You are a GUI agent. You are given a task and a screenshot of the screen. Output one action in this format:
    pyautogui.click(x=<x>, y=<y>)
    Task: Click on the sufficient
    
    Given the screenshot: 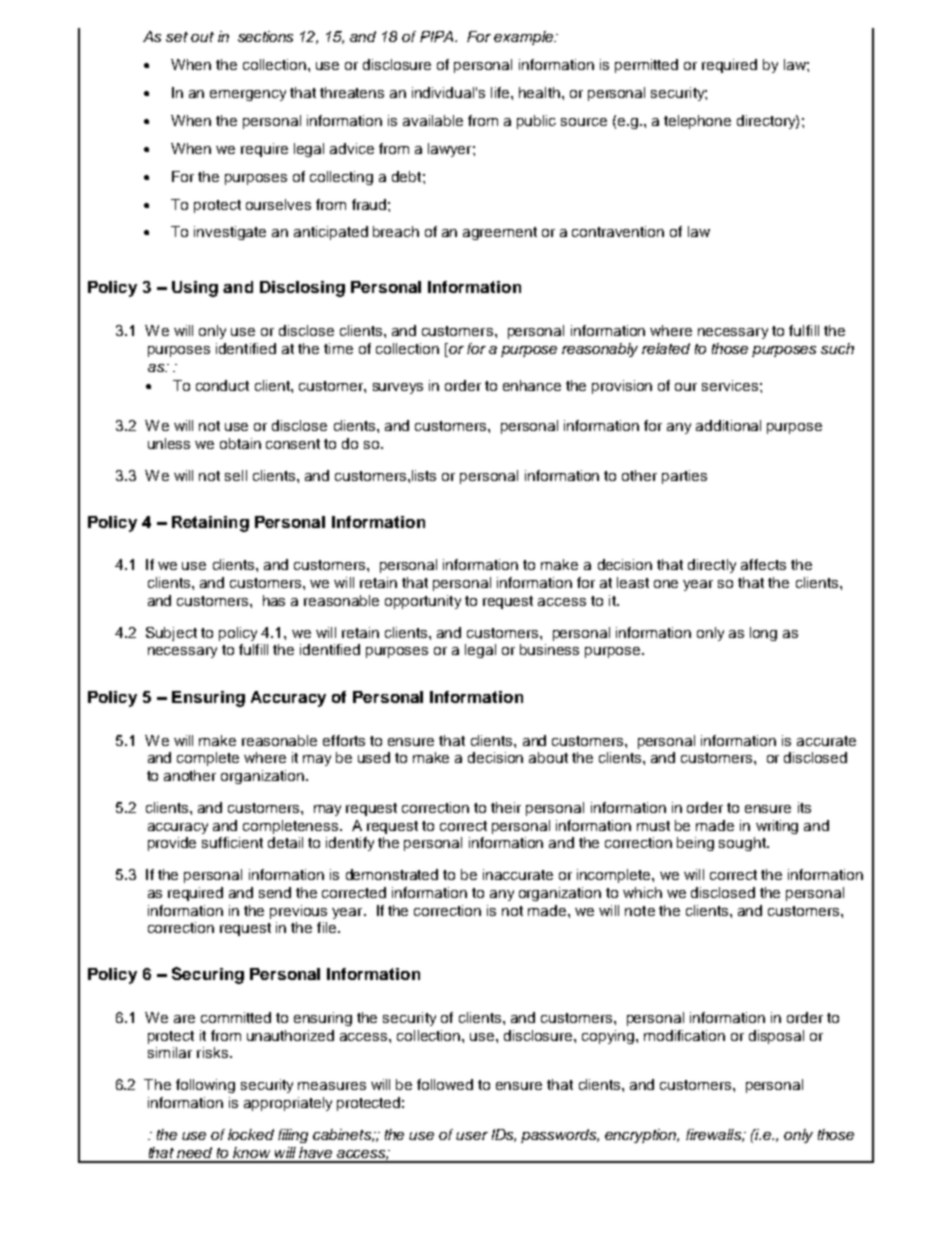 What is the action you would take?
    pyautogui.click(x=232, y=842)
